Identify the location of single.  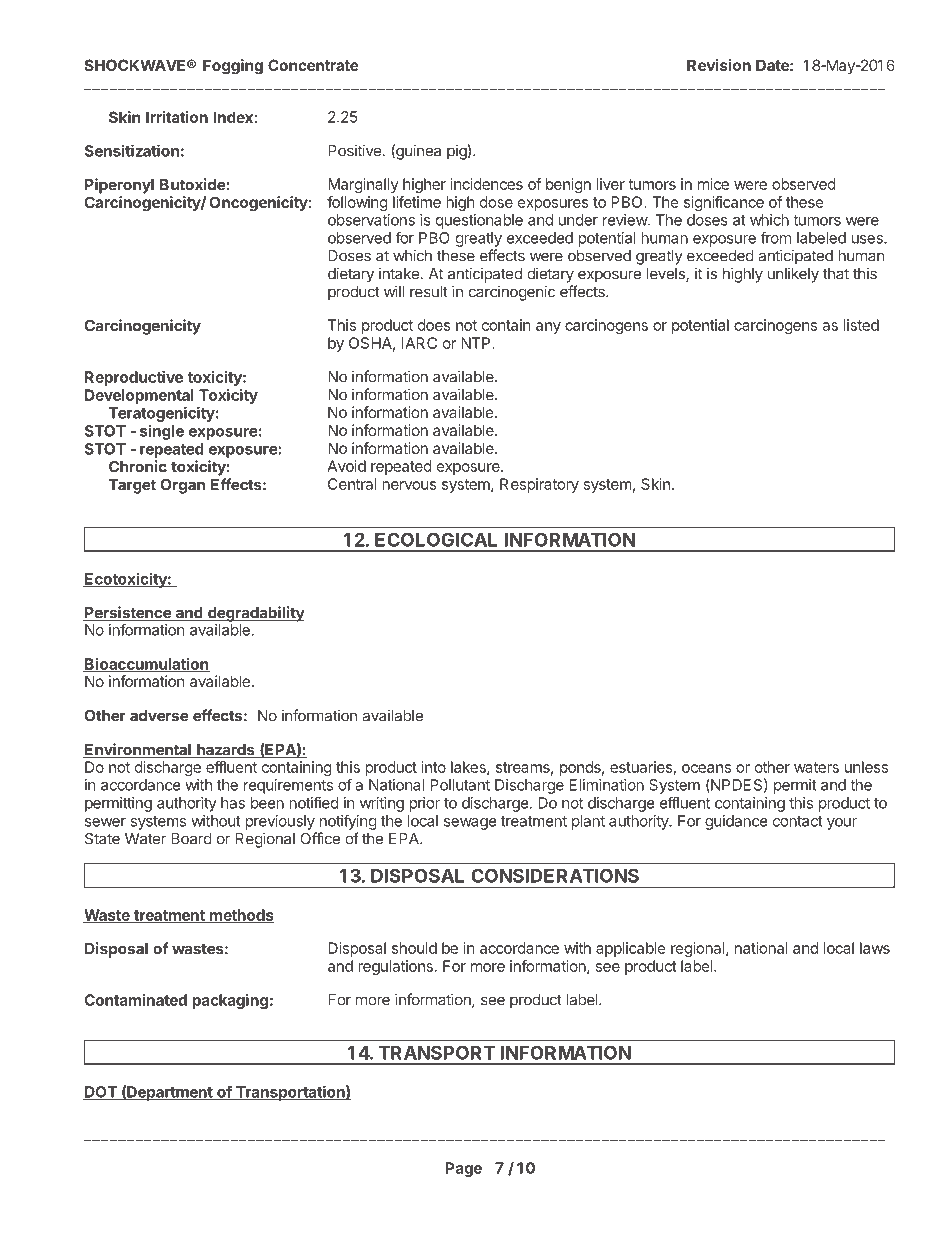
(162, 432).
